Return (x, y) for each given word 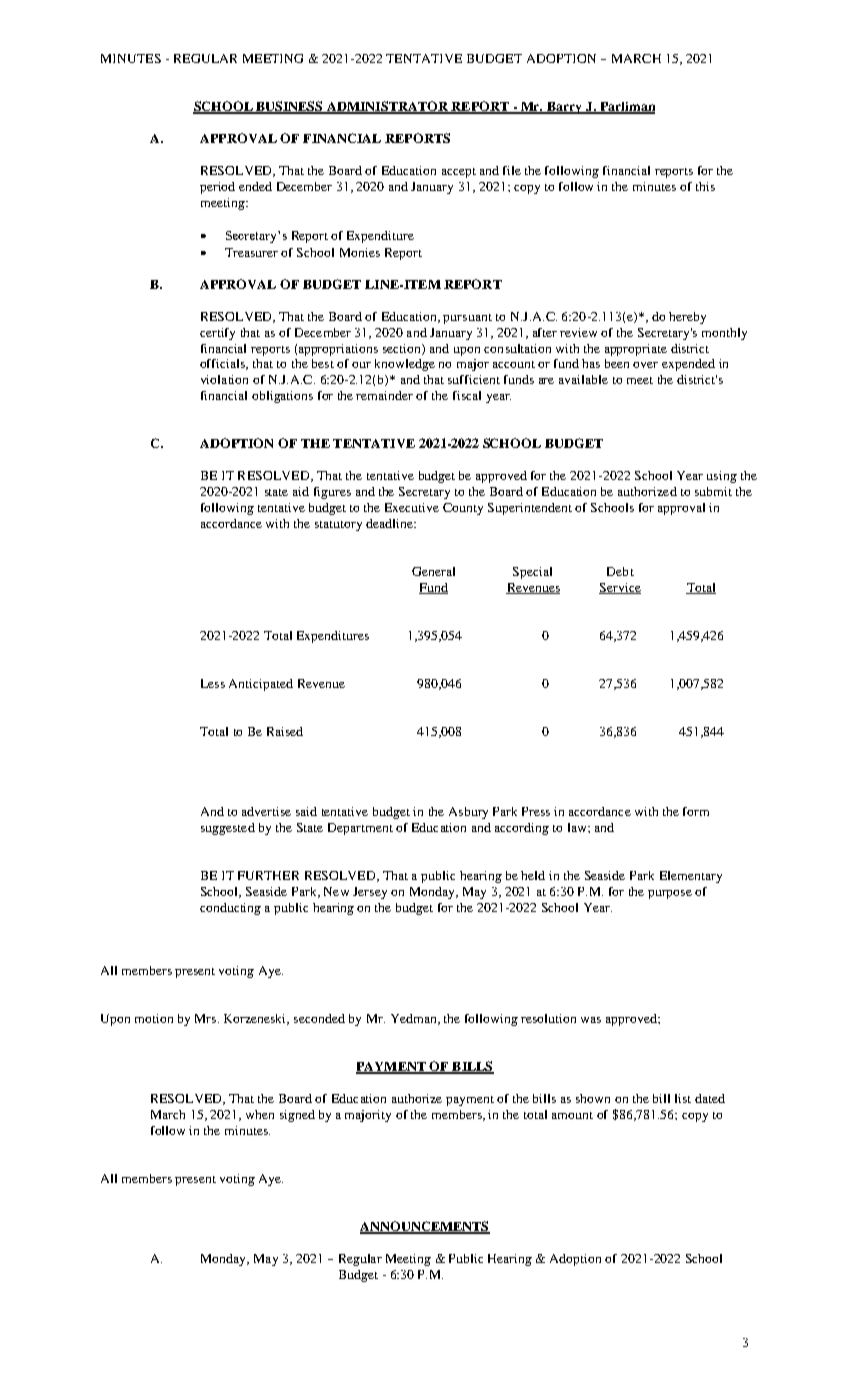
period (217, 188)
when (260, 1114)
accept (459, 173)
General (433, 571)
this (705, 186)
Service (620, 588)
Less (213, 683)
